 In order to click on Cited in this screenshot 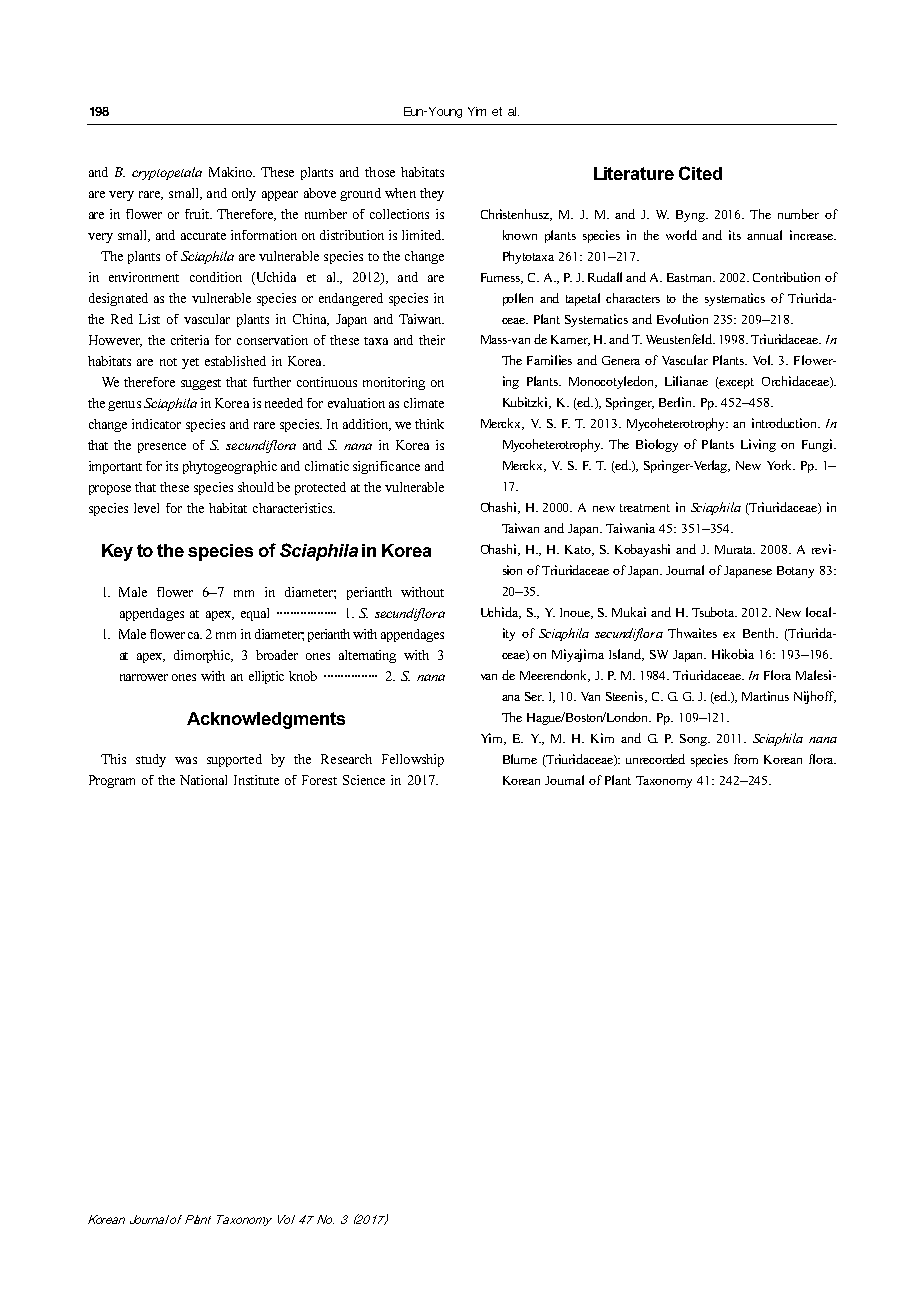, I will do `click(700, 173)`.
